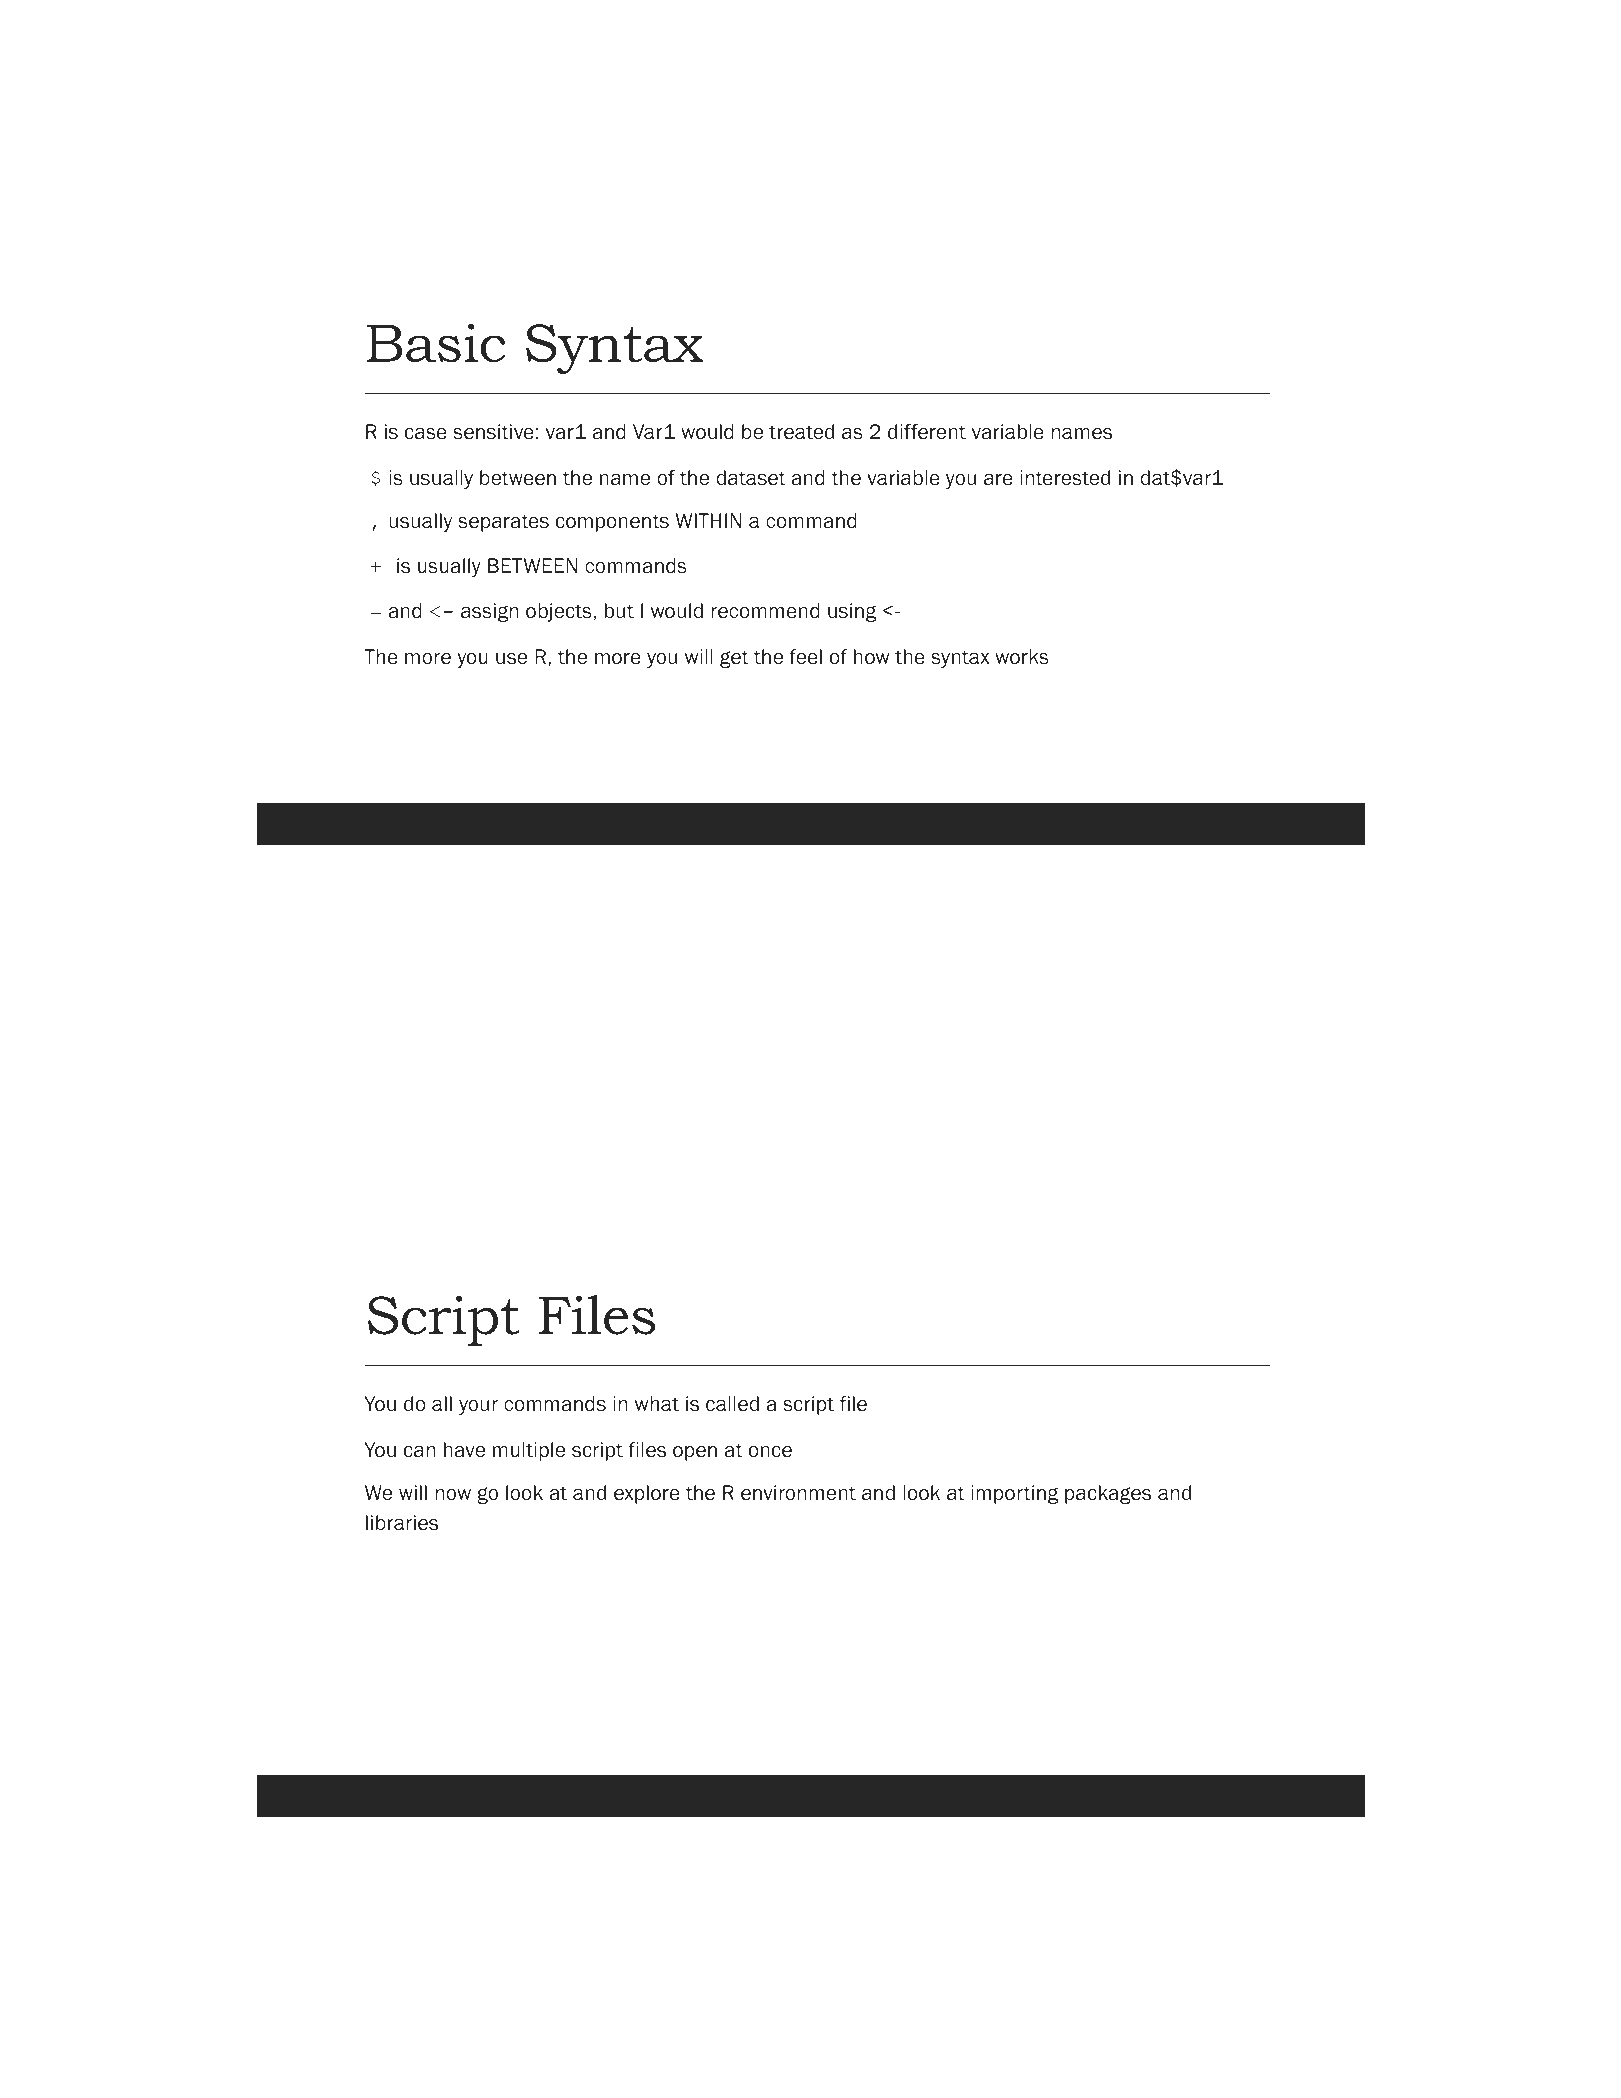  What do you see at coordinates (1108, 1494) in the image?
I see `packages` at bounding box center [1108, 1494].
